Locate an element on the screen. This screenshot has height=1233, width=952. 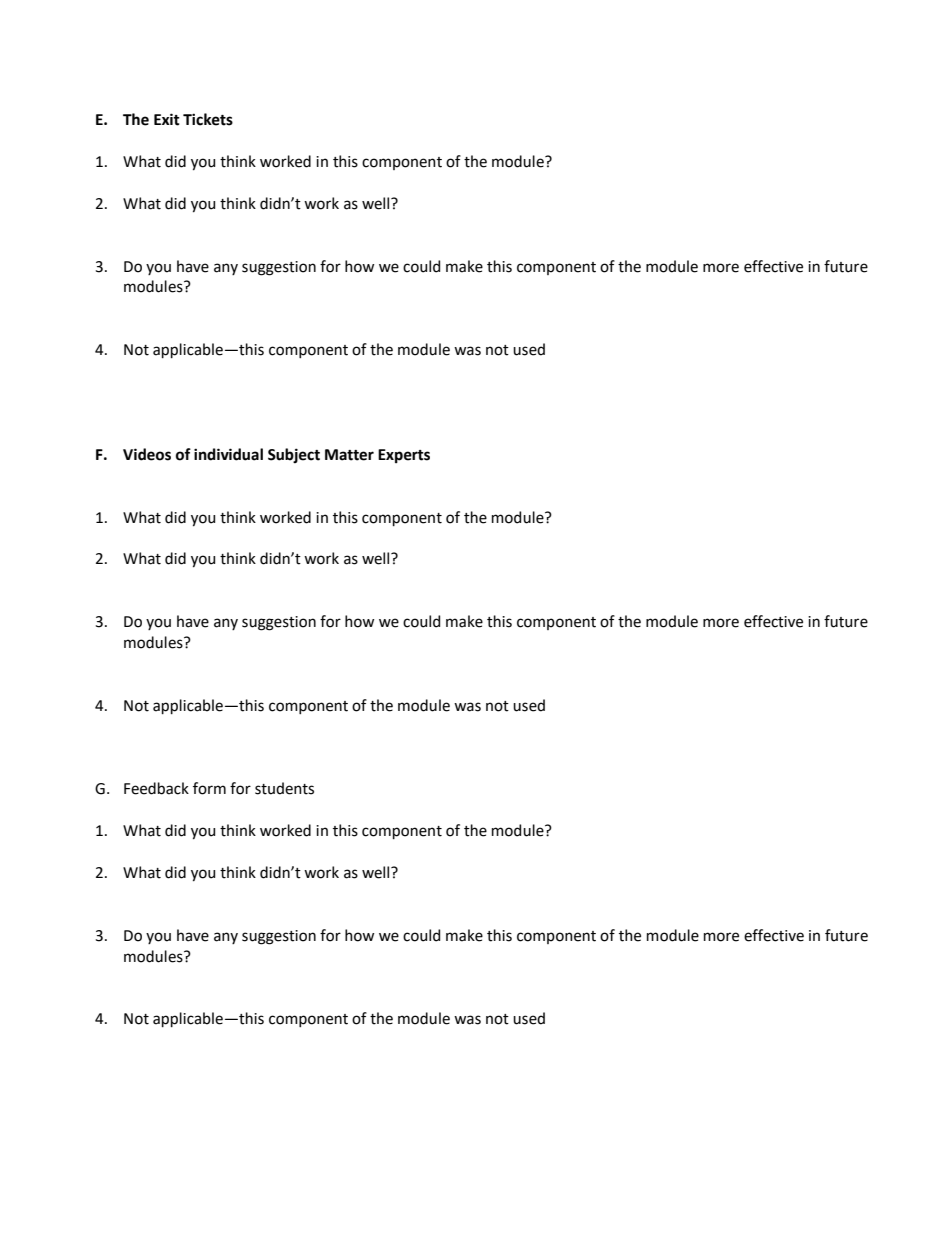
students is located at coordinates (284, 788).
